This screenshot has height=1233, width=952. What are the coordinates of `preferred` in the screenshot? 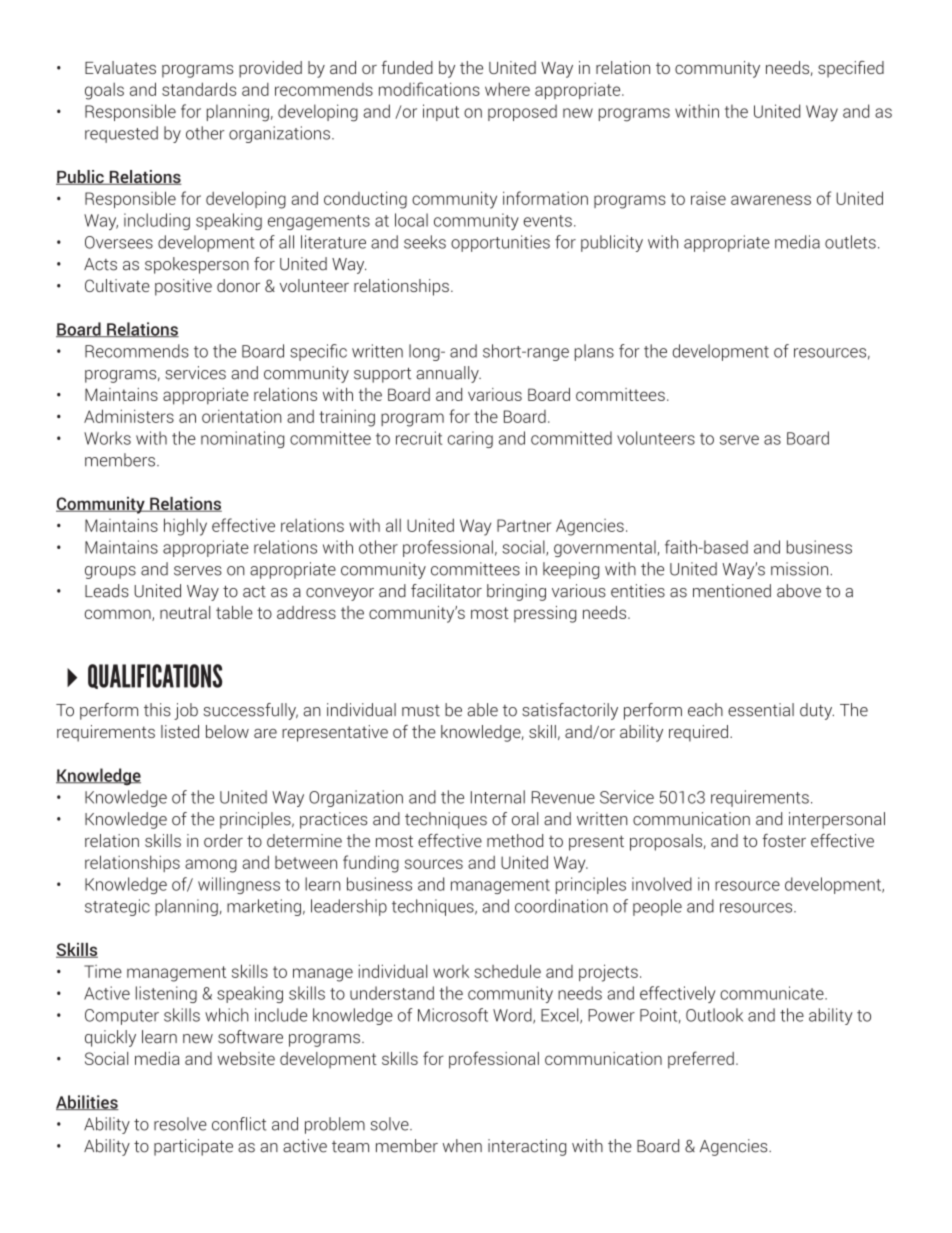 It's located at (701, 1060).
